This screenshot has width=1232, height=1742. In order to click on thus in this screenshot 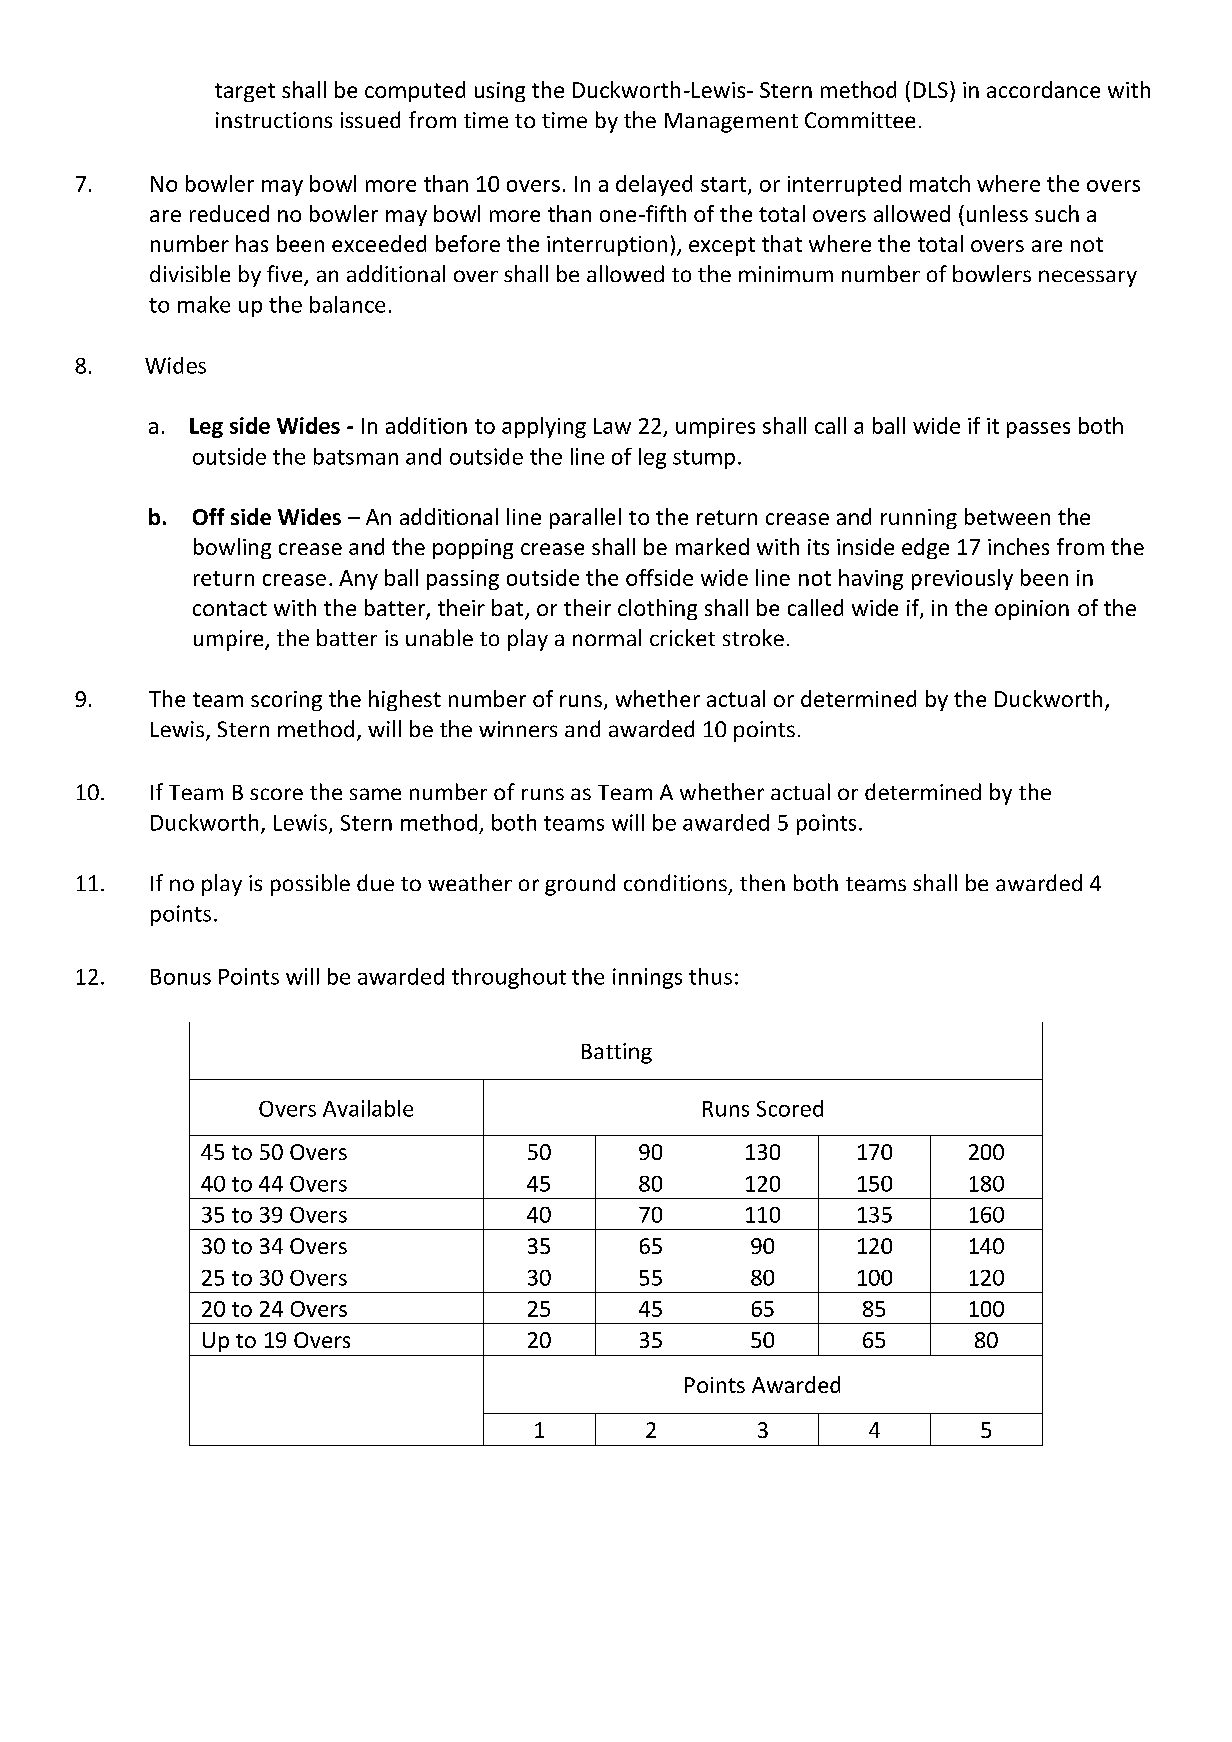, I will do `click(710, 976)`.
